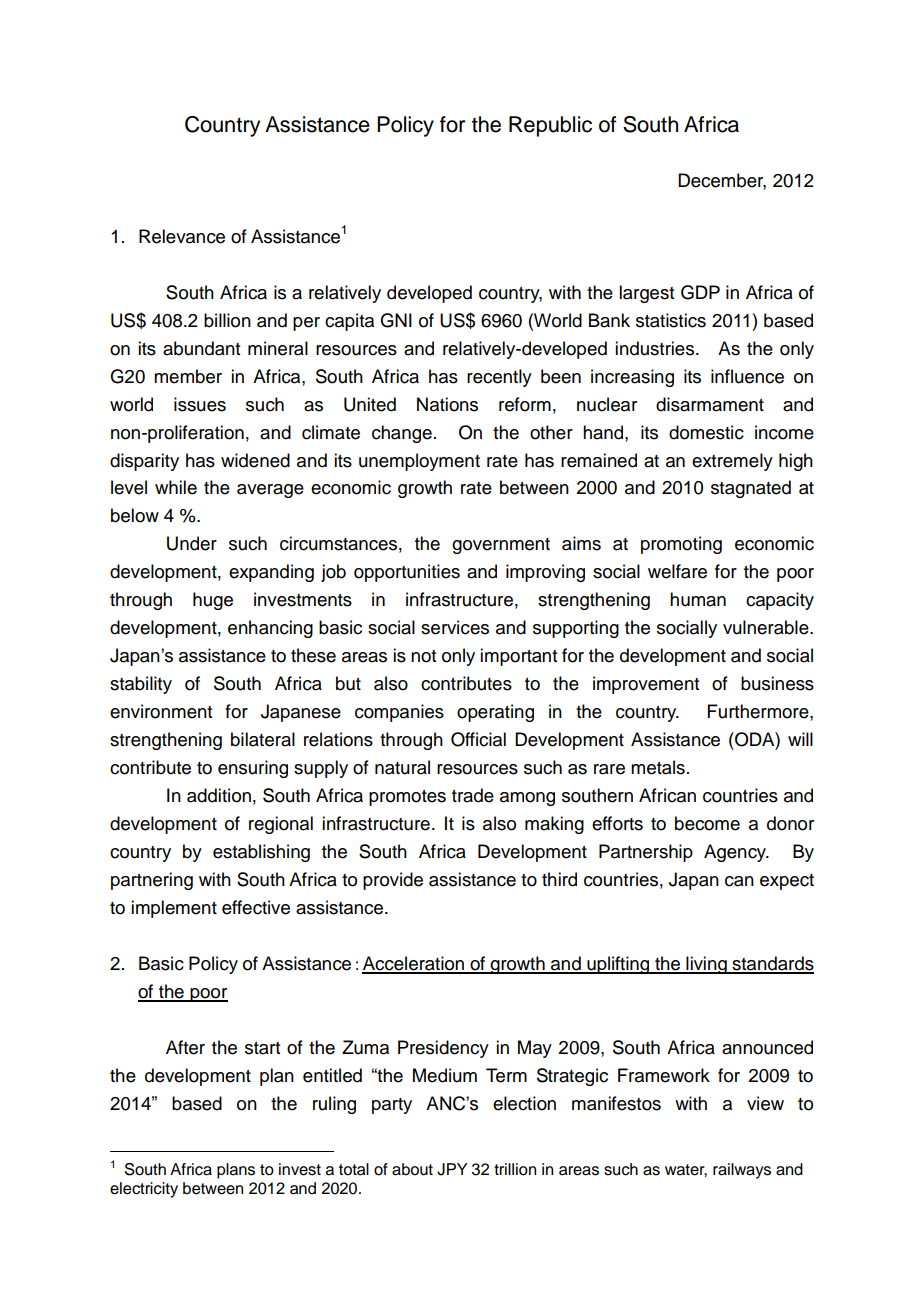 The height and width of the document is (1308, 924). Describe the element at coordinates (707, 823) in the document. I see `become` at that location.
